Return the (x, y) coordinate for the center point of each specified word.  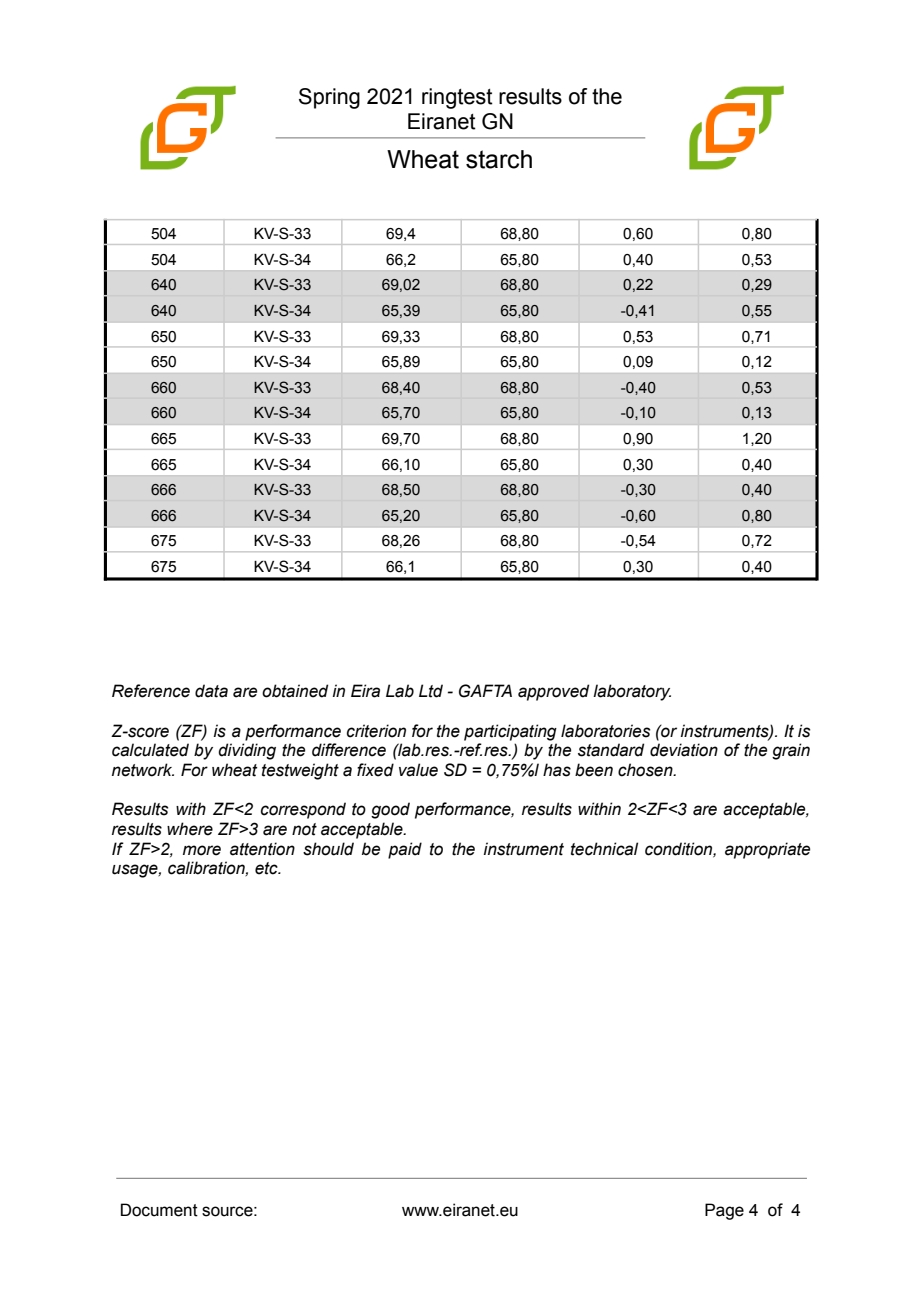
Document (159, 1210)
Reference (151, 691)
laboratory (632, 692)
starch (499, 159)
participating (510, 732)
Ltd (431, 691)
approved (553, 692)
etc (267, 868)
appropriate (767, 850)
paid (405, 850)
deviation (684, 750)
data (211, 691)
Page (724, 1211)
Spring (329, 98)
